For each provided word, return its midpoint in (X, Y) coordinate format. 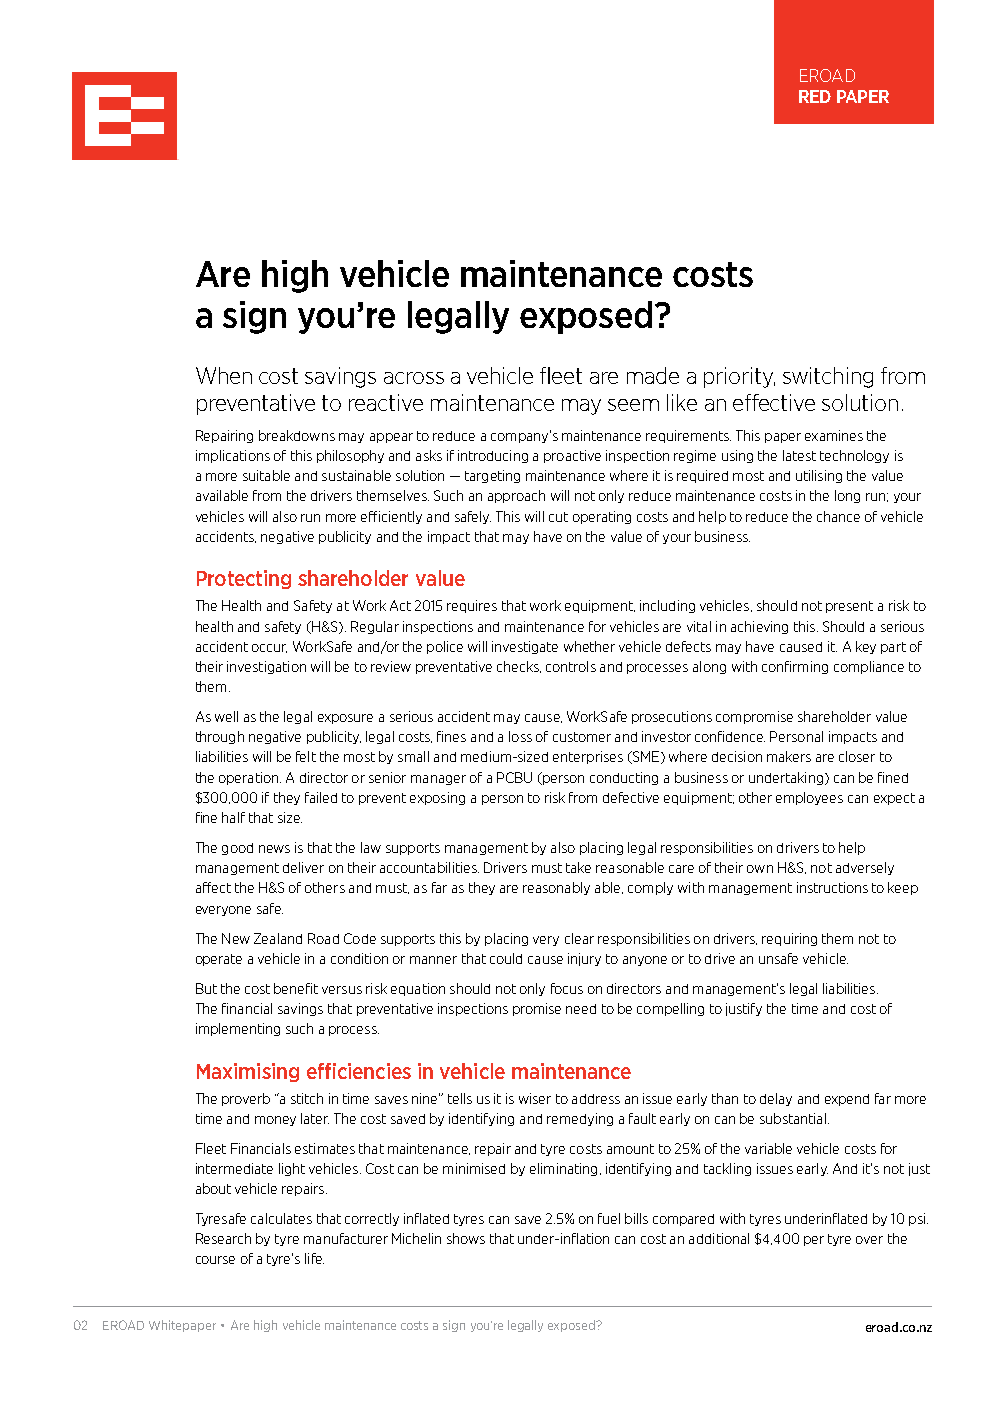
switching (828, 377)
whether (589, 646)
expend (847, 1100)
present (849, 607)
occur (269, 648)
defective (631, 797)
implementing (238, 1029)
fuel (609, 1218)
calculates (281, 1218)
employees (809, 798)
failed (321, 797)
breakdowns (297, 435)
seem (633, 405)
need (581, 1009)
